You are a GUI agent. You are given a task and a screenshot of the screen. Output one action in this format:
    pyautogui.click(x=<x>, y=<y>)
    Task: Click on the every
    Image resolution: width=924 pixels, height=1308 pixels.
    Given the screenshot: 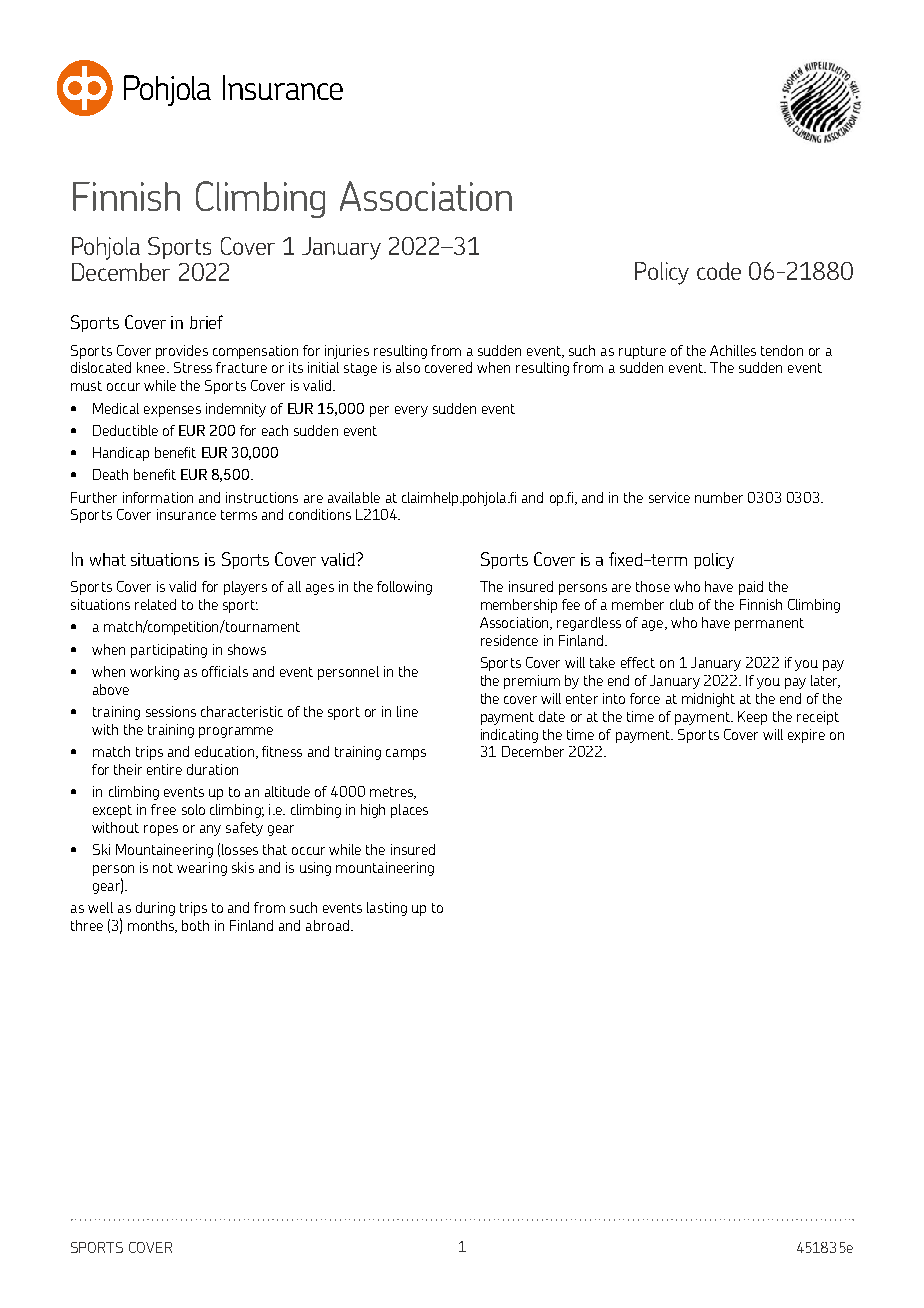 What is the action you would take?
    pyautogui.click(x=411, y=411)
